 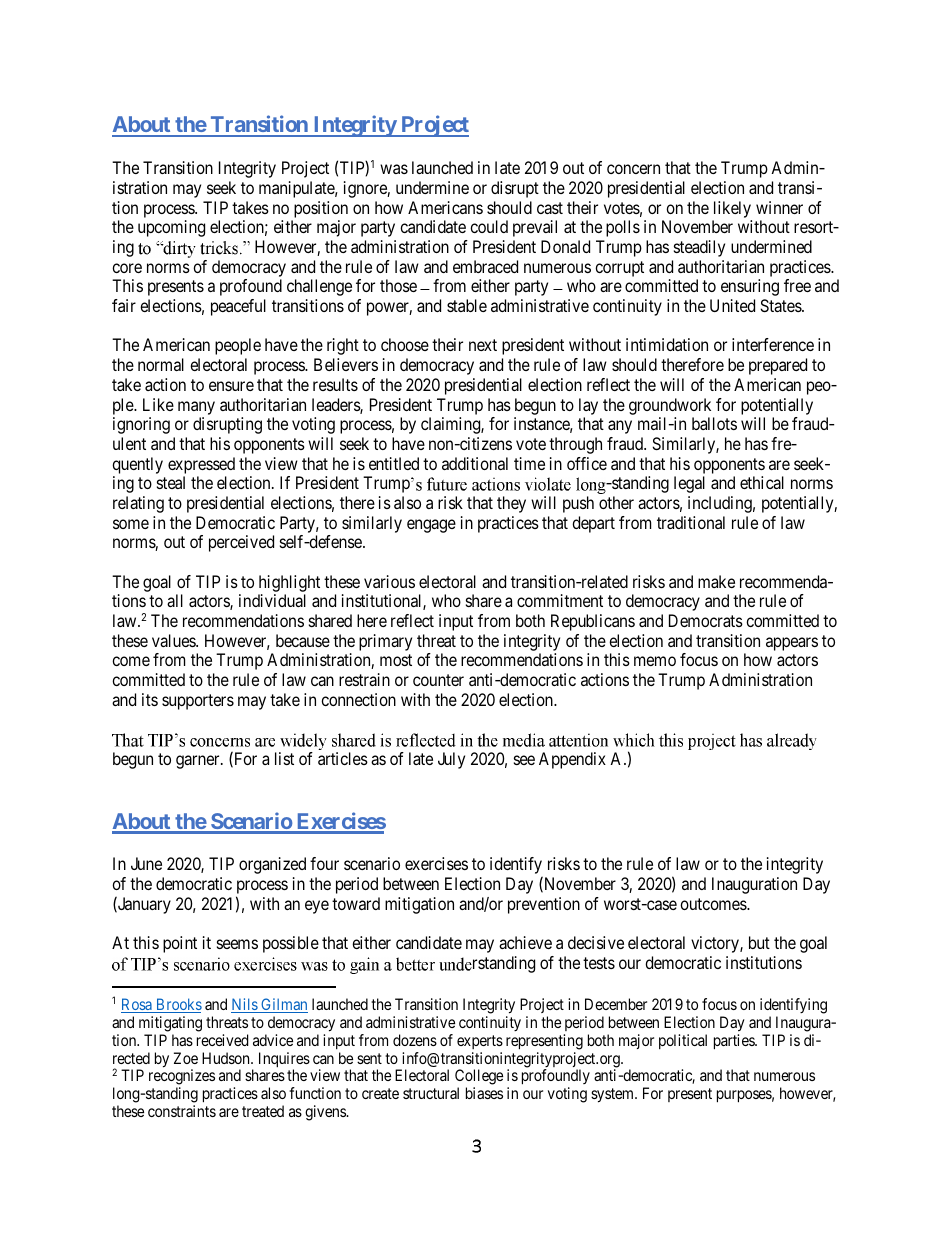 What do you see at coordinates (196, 408) in the image?
I see `many` at bounding box center [196, 408].
